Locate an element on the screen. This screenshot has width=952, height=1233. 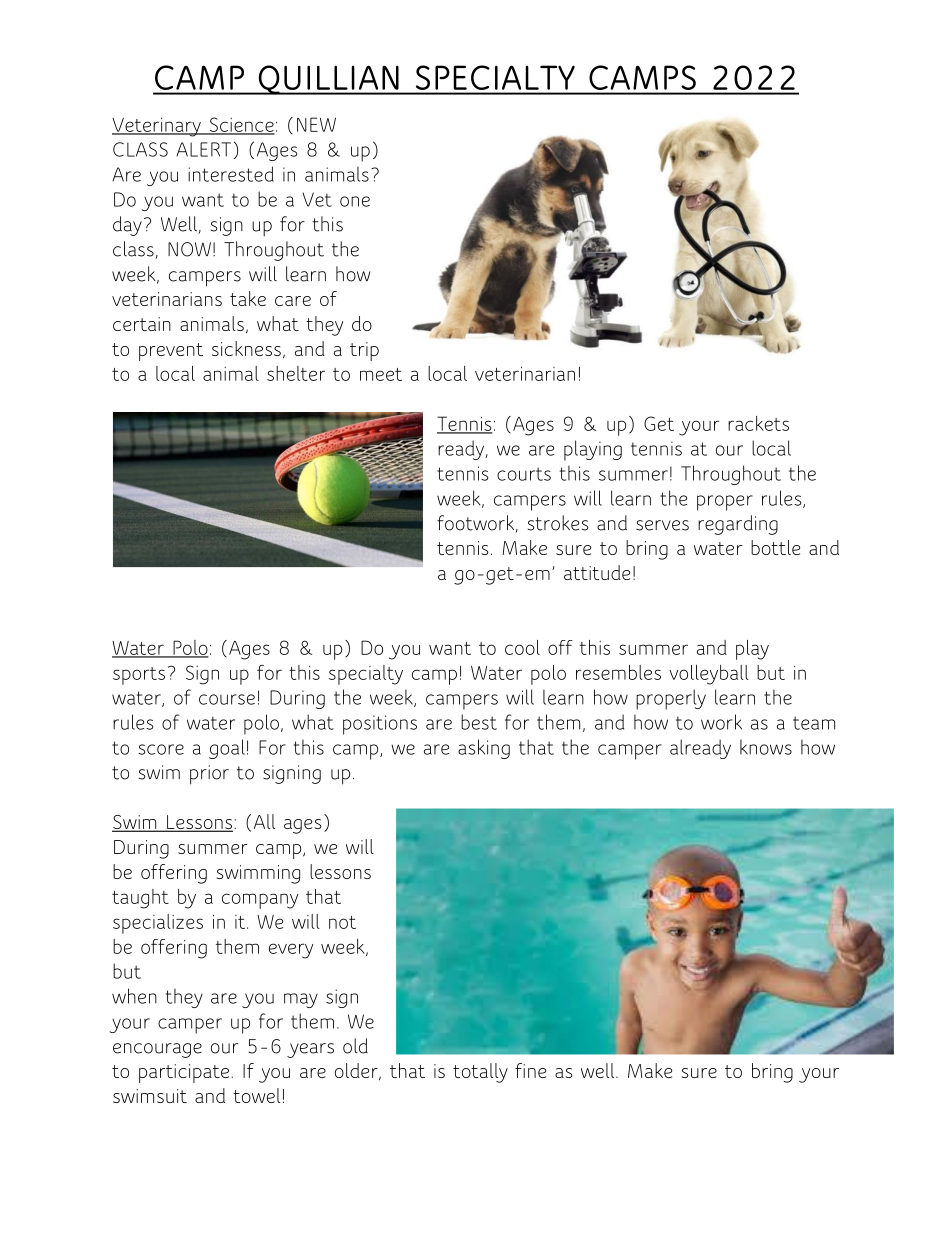
volleyball is located at coordinates (709, 675).
